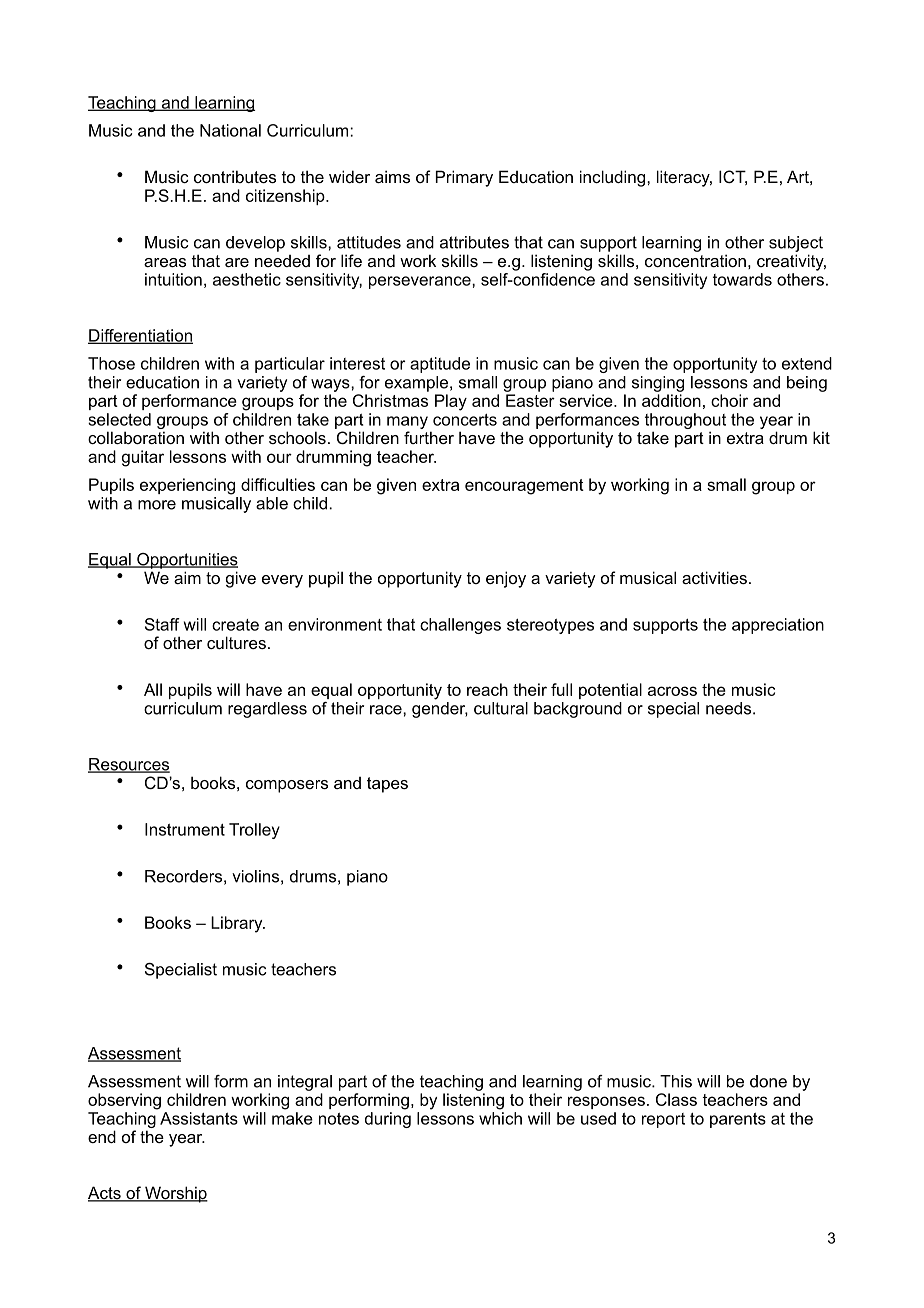 The width and height of the document is (924, 1308). Describe the element at coordinates (500, 1118) in the document. I see `which` at that location.
